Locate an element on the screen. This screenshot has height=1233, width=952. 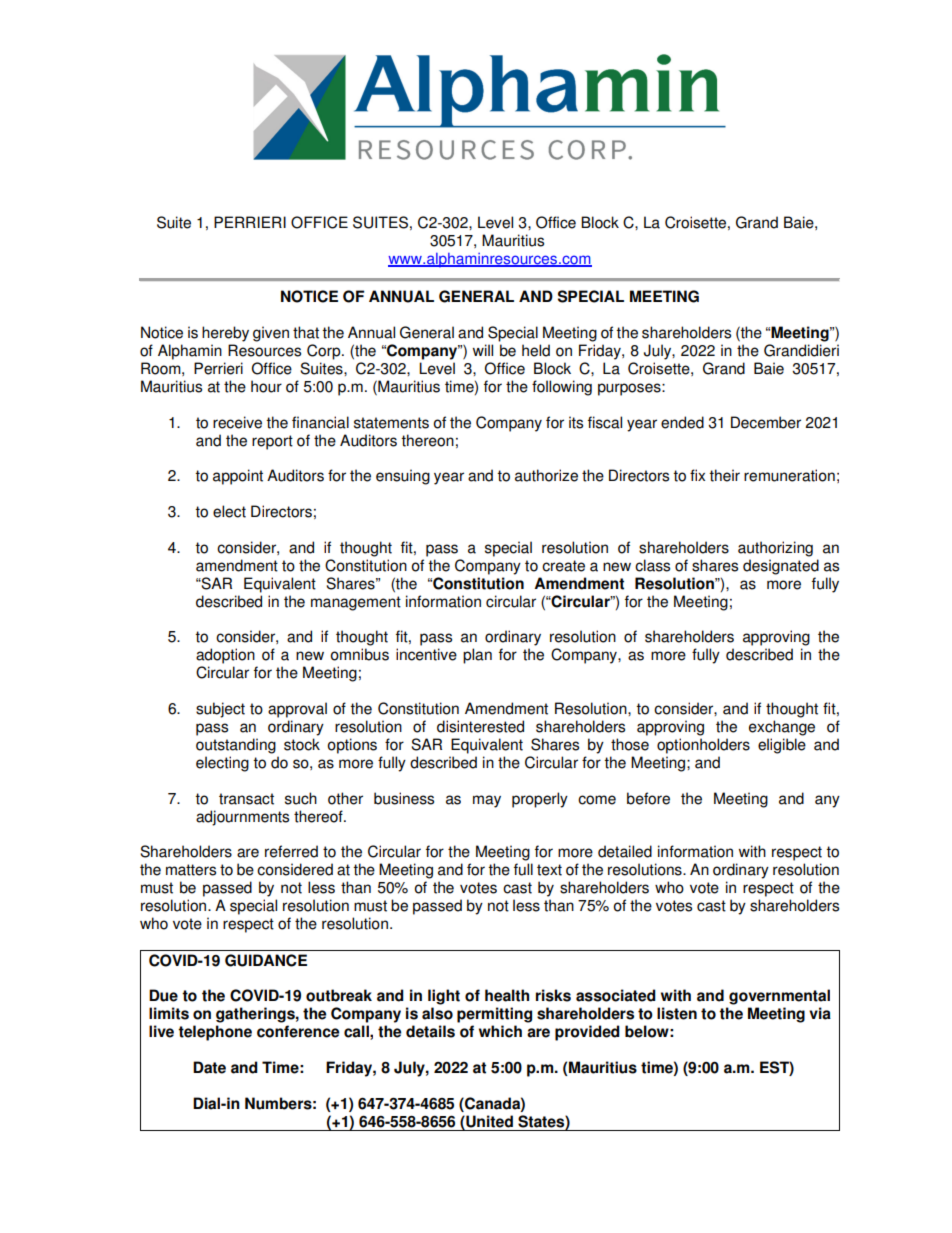
hereby is located at coordinates (225, 334).
